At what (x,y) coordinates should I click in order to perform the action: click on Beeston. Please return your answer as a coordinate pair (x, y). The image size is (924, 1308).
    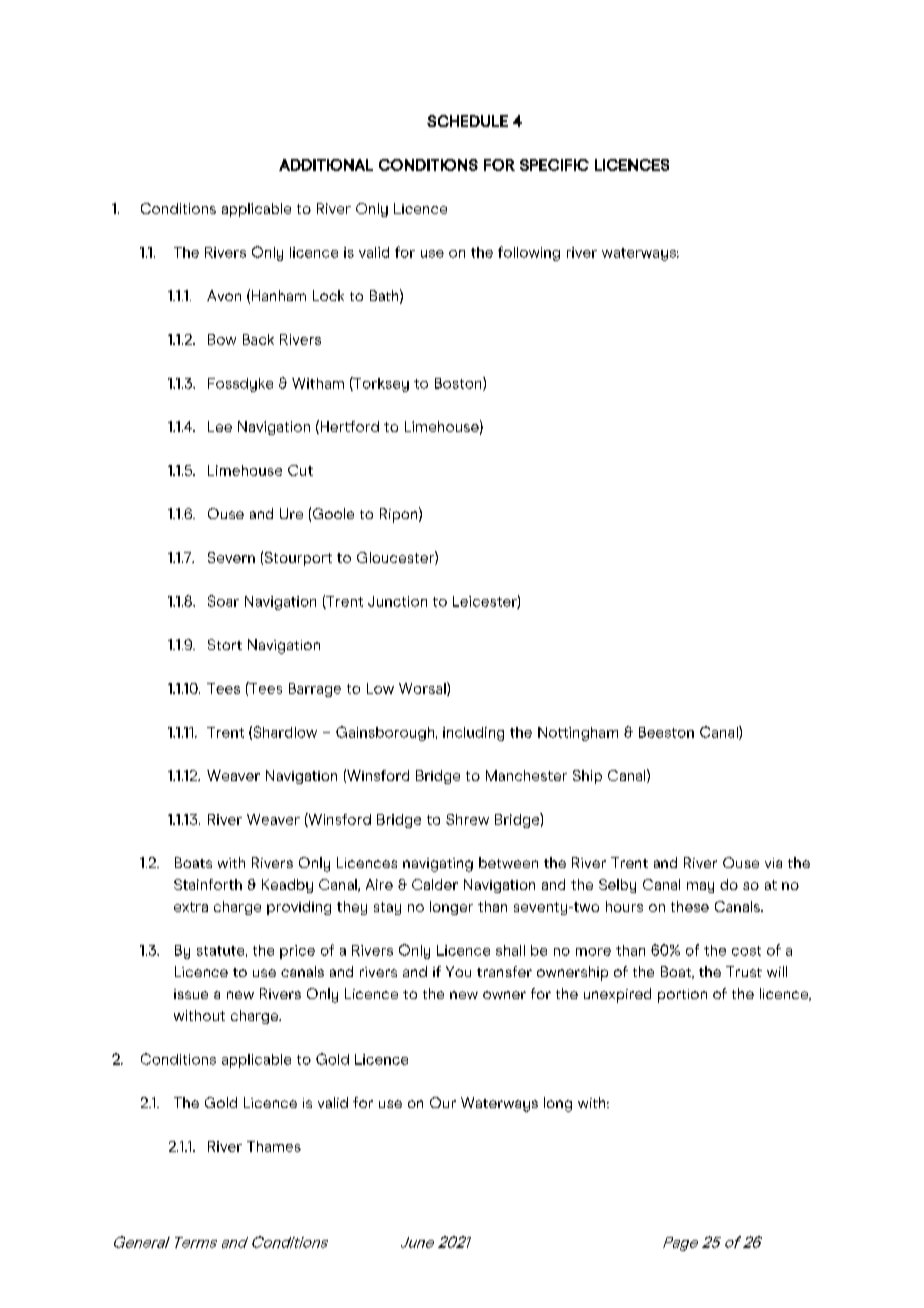
    Looking at the image, I should click on (666, 732).
